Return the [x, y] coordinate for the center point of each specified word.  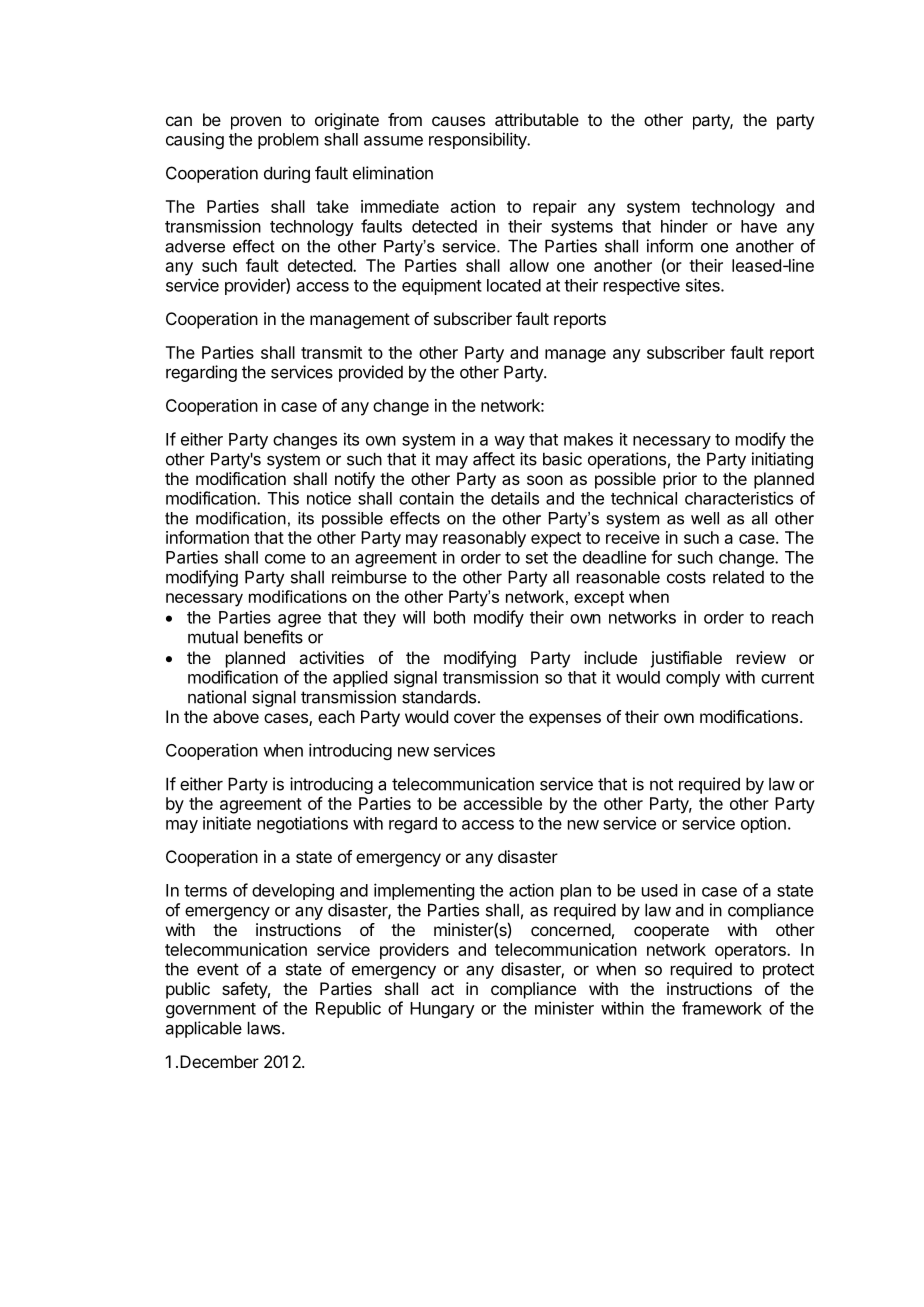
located [514, 285]
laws [265, 1028]
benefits [273, 637]
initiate [227, 823]
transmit [331, 352]
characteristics [739, 498]
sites [704, 285]
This [283, 498]
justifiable [686, 659]
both [449, 617]
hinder [684, 226]
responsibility [479, 140]
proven [256, 123]
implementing [424, 891]
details [515, 498]
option [763, 824]
